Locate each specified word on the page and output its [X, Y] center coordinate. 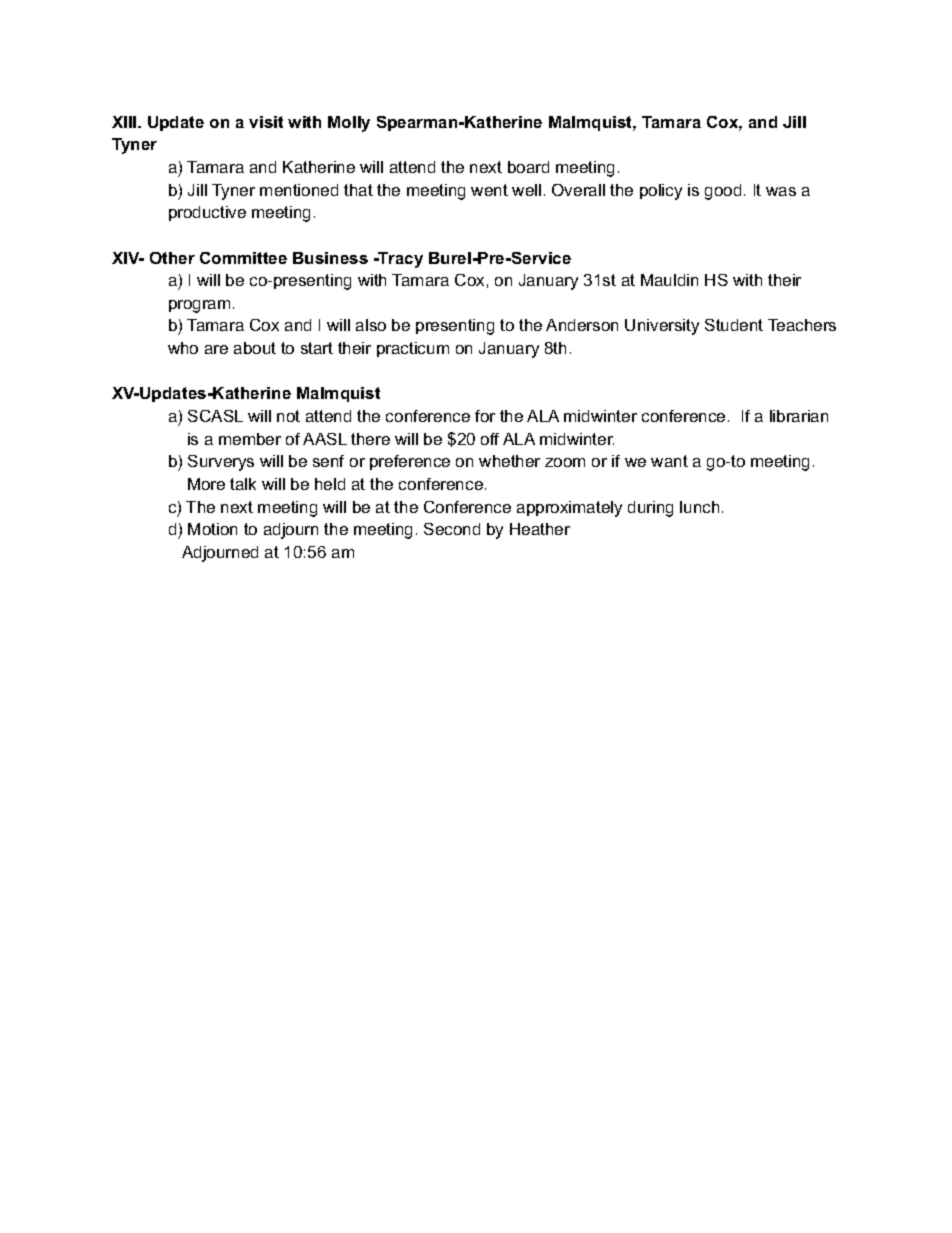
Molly [349, 124]
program [199, 306]
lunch [699, 507]
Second [452, 529]
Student [734, 325]
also [371, 325]
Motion [212, 529]
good [723, 192]
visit [266, 122]
